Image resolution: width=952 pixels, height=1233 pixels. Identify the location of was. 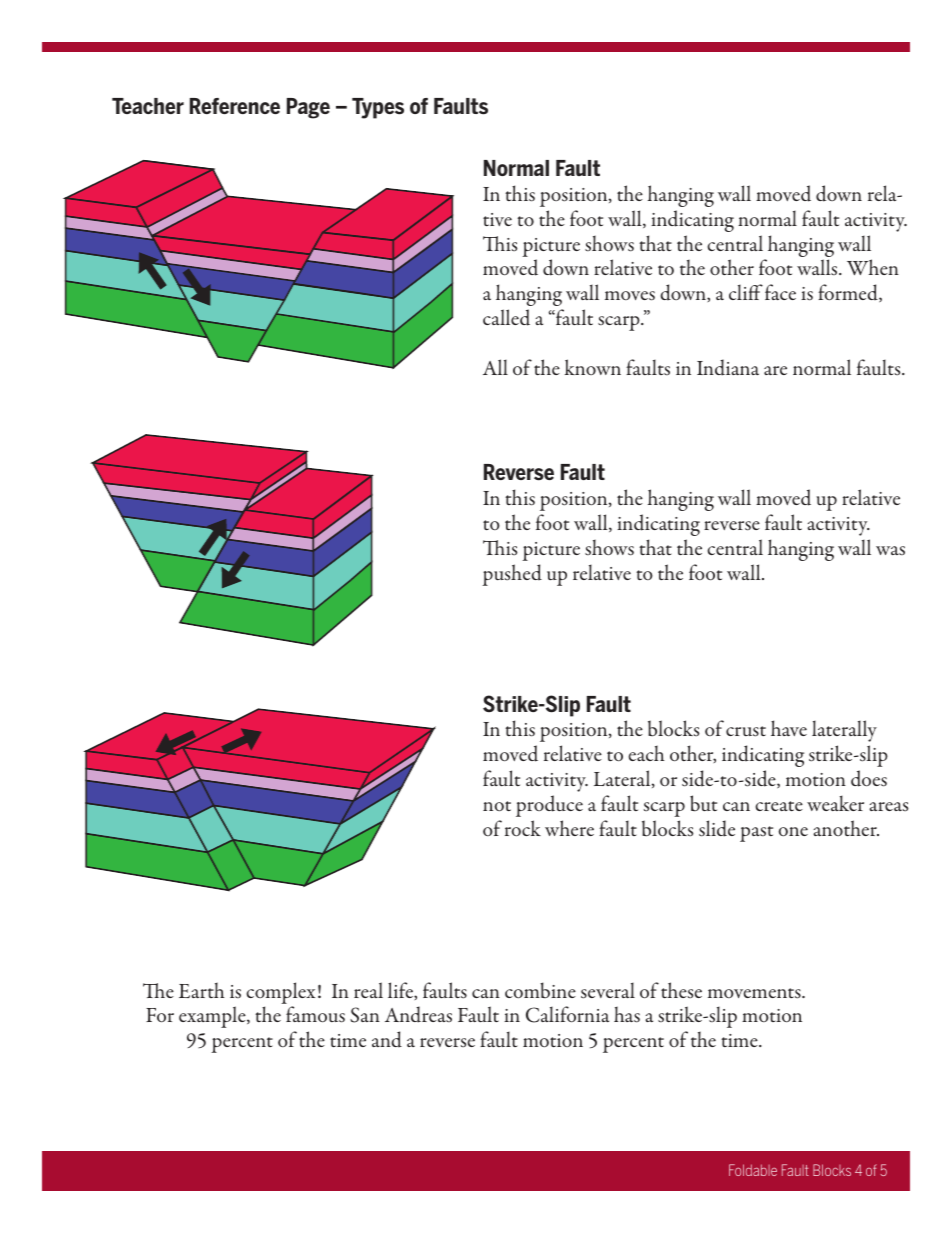
(890, 550).
